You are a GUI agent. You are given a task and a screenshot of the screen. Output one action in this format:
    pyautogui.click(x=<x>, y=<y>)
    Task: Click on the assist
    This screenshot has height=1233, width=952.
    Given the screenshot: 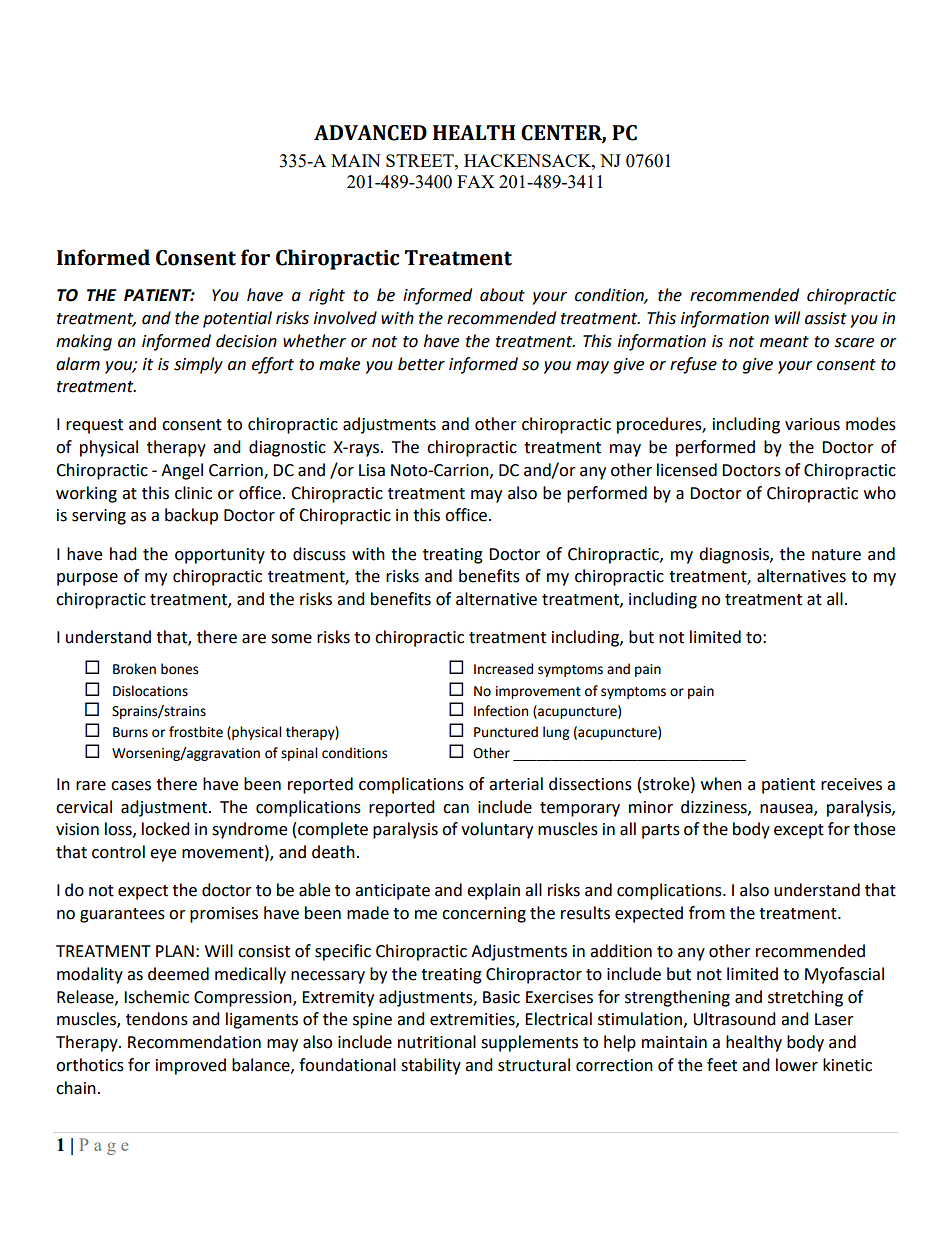 What is the action you would take?
    pyautogui.click(x=826, y=318)
